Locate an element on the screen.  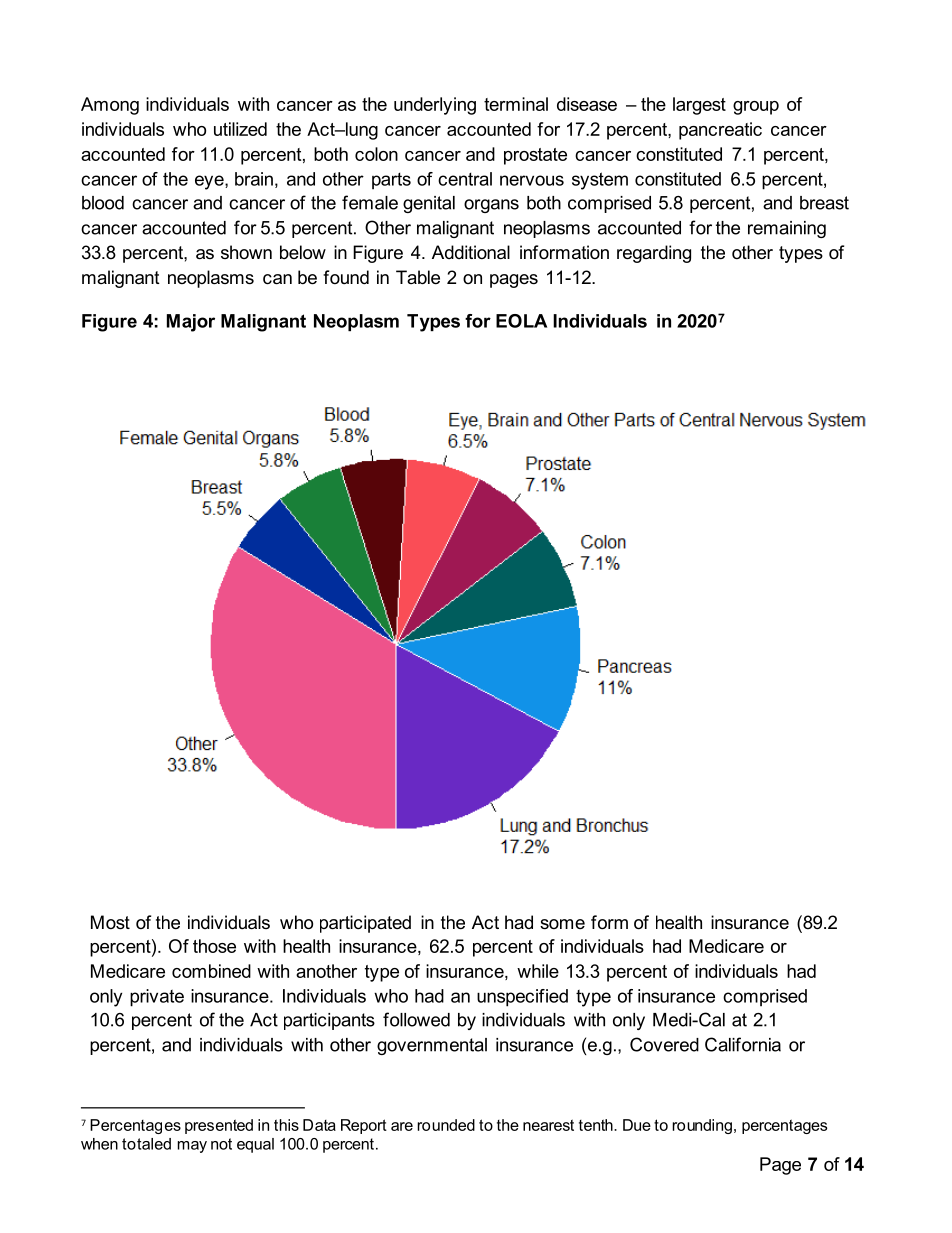
participated is located at coordinates (365, 924).
